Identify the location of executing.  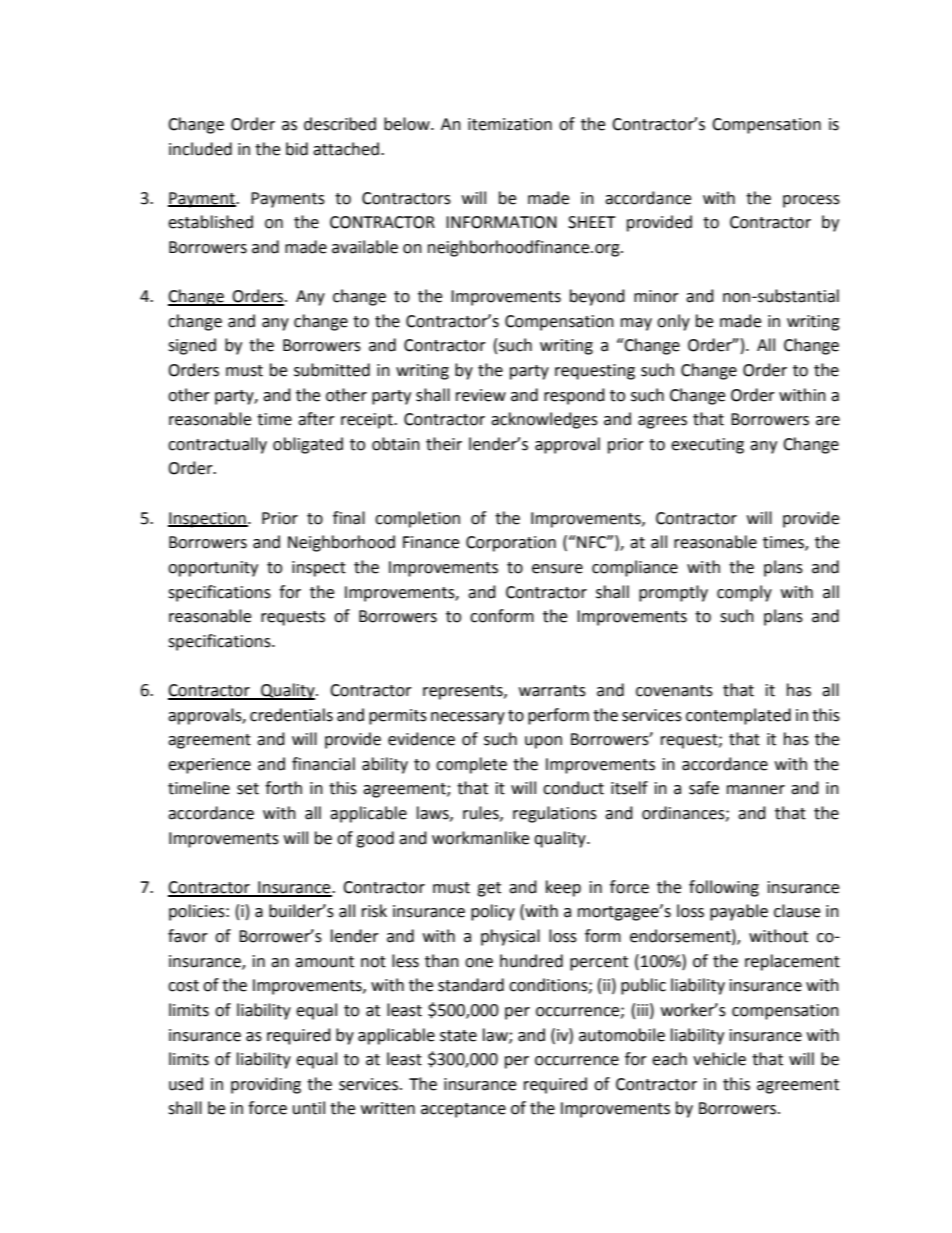
(707, 446).
